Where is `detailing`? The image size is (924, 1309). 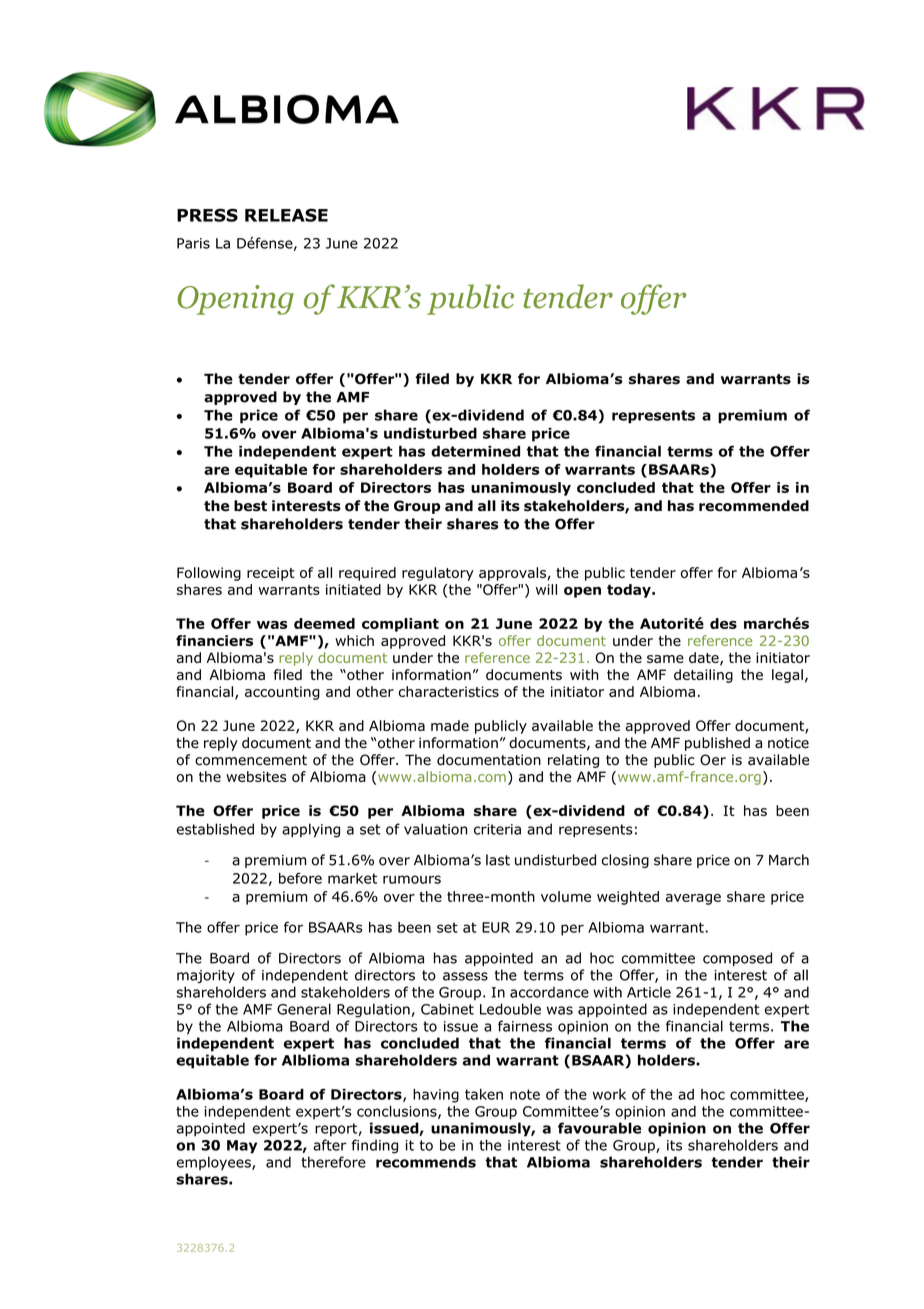 detailing is located at coordinates (703, 676).
